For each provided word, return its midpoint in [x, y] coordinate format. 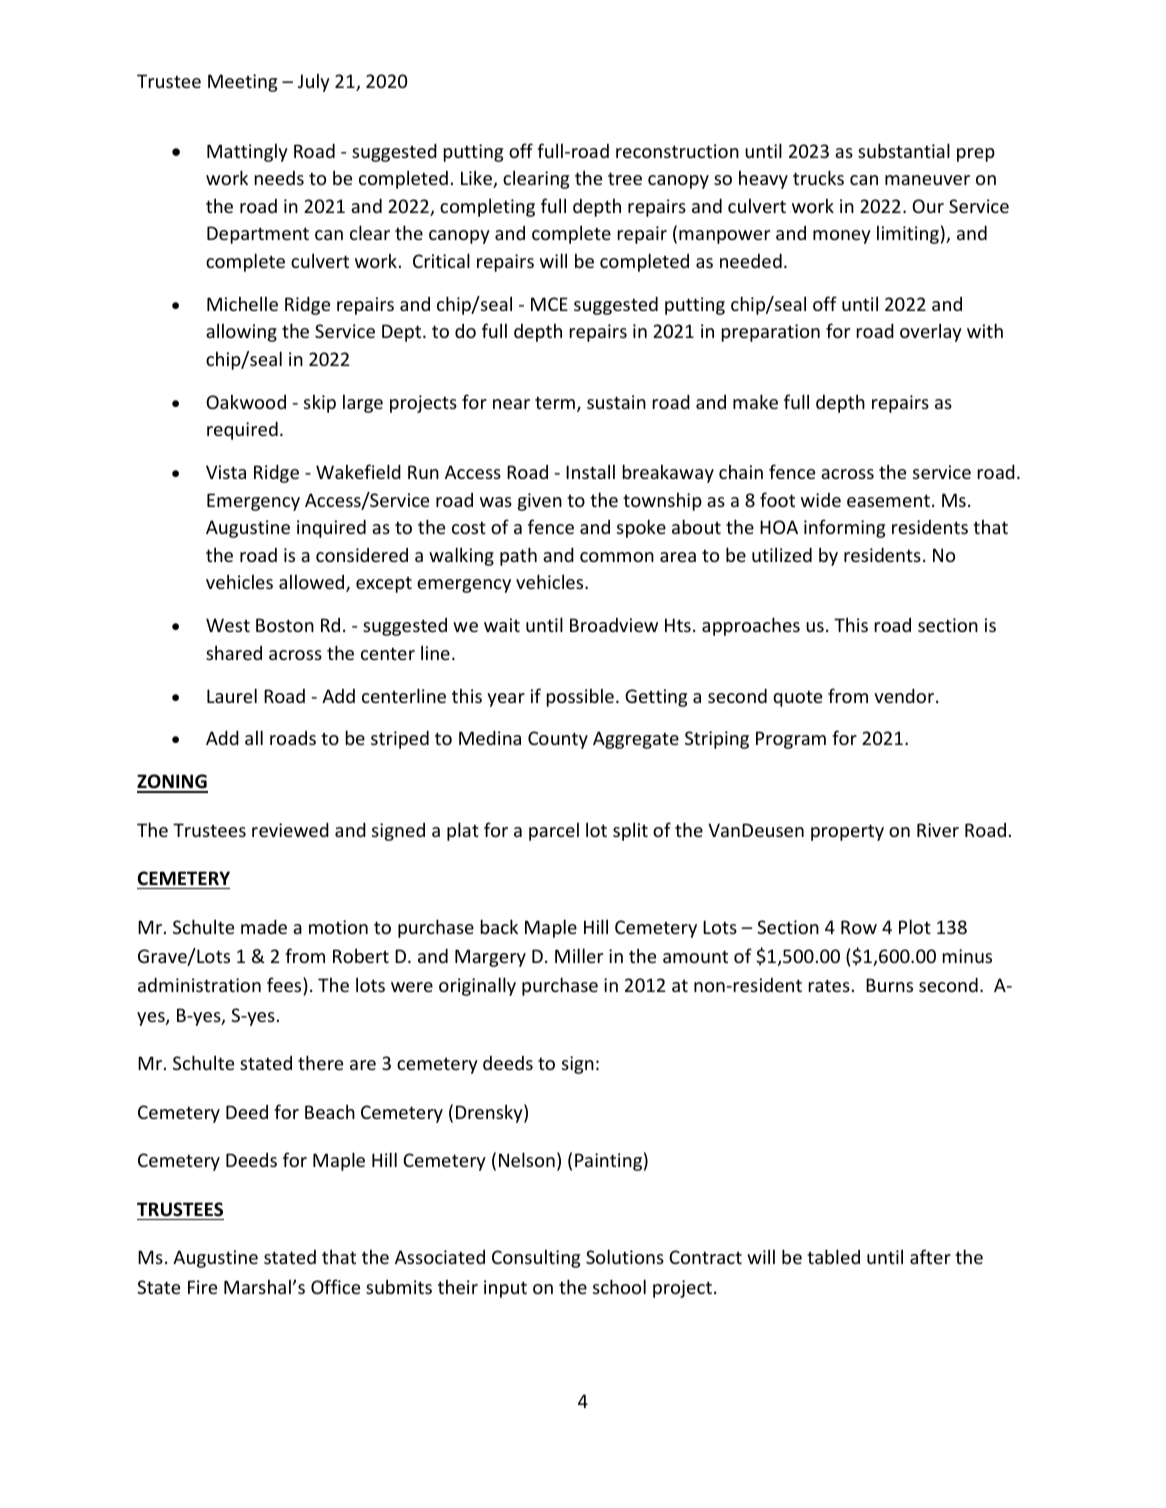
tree [625, 178]
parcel [554, 831]
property [847, 832]
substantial [904, 150]
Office [335, 1286]
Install [590, 471]
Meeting [242, 83]
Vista [226, 472]
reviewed [290, 829]
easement [888, 500]
